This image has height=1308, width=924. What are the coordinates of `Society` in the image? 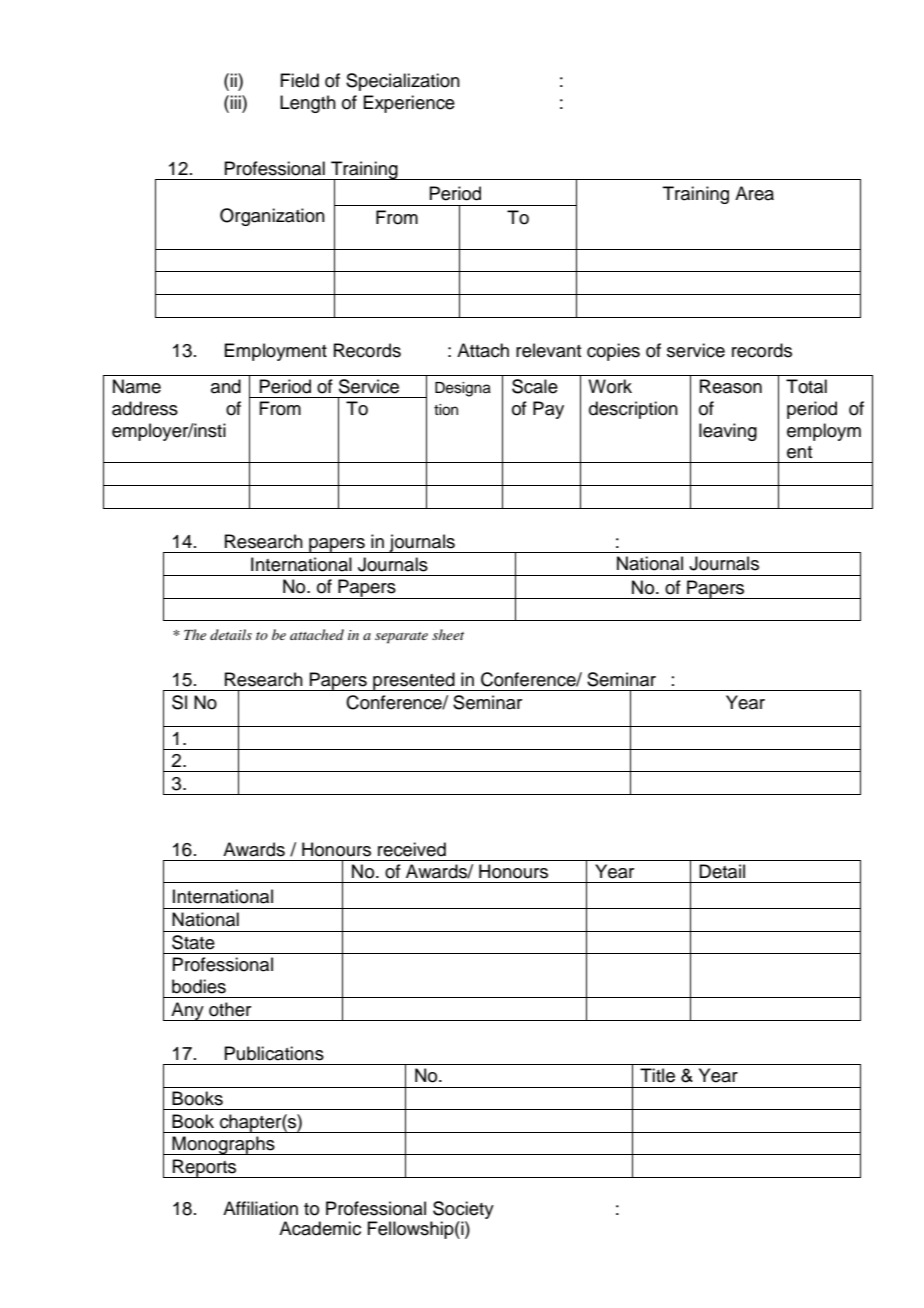 It's located at (462, 1211).
